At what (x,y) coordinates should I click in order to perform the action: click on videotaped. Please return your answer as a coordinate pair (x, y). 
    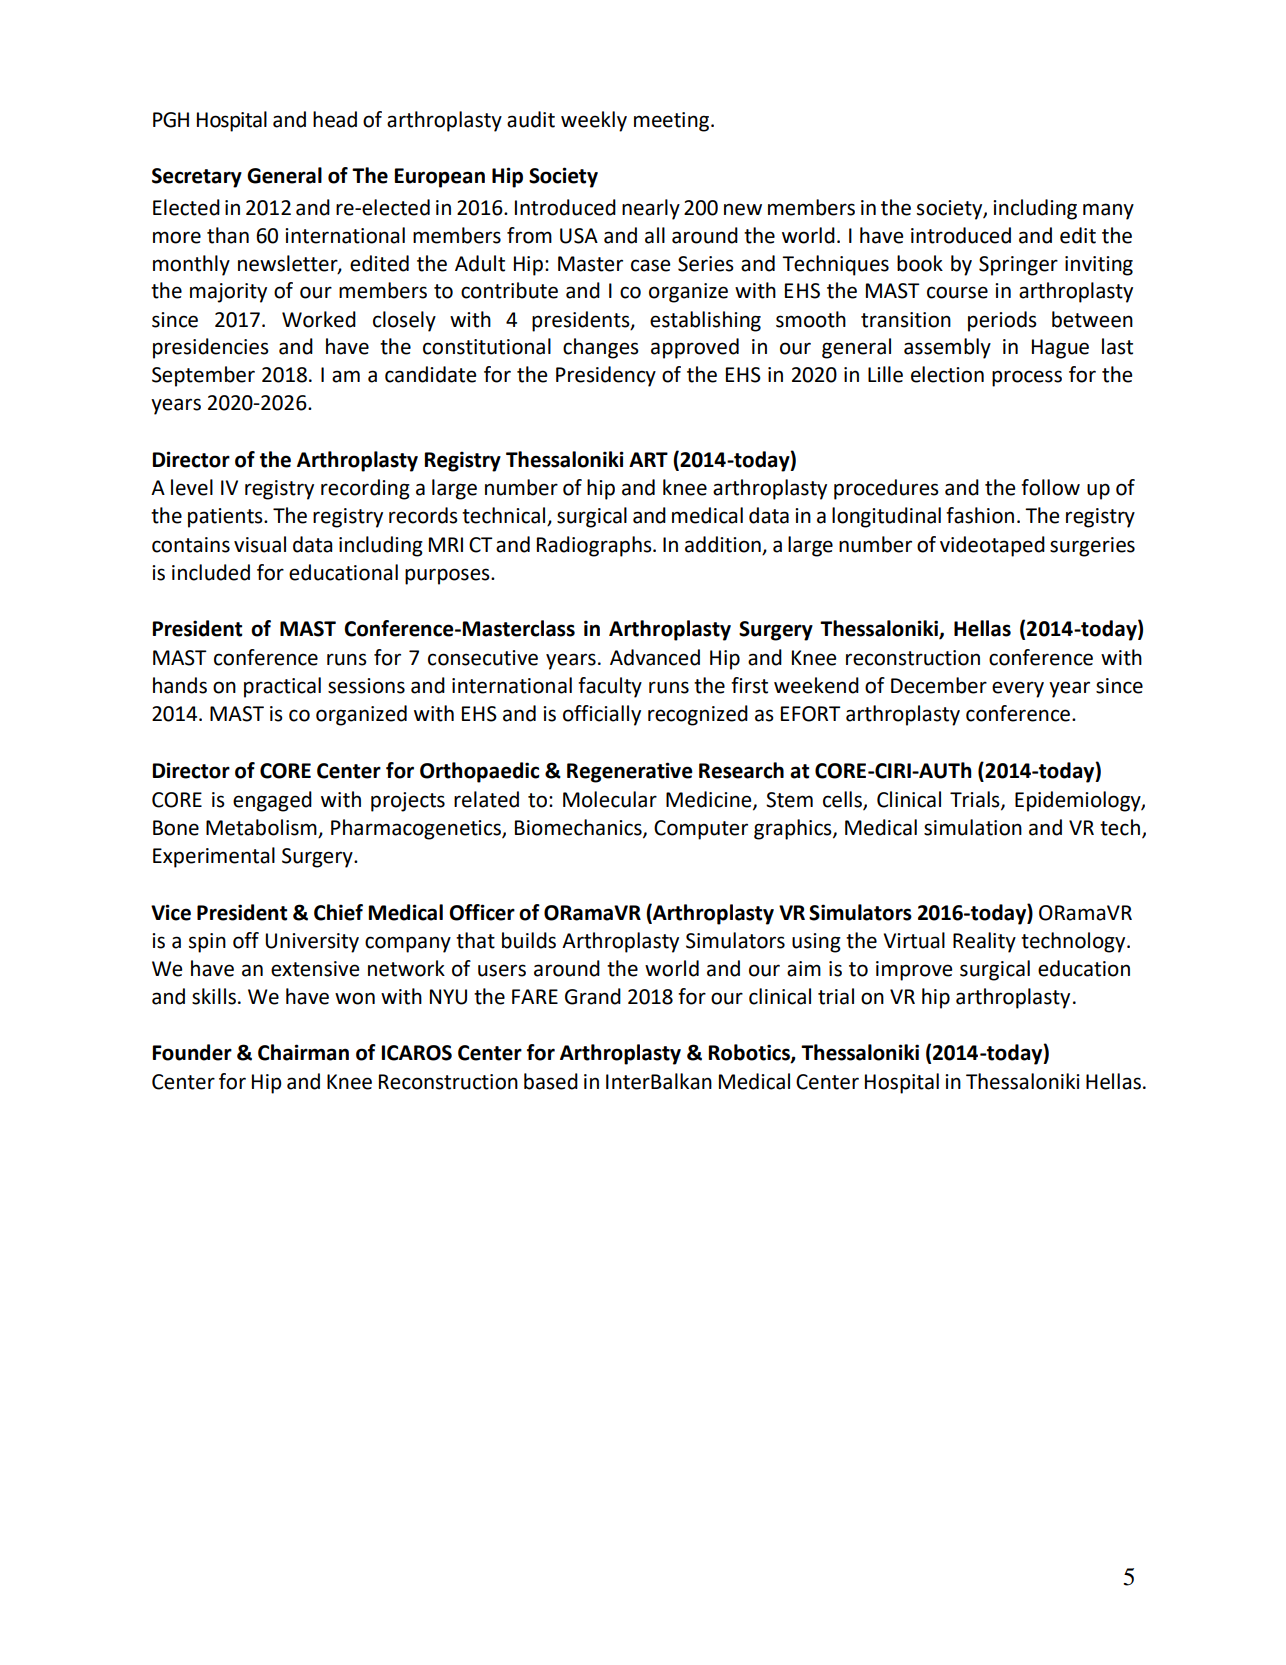
    Looking at the image, I should click on (992, 546).
